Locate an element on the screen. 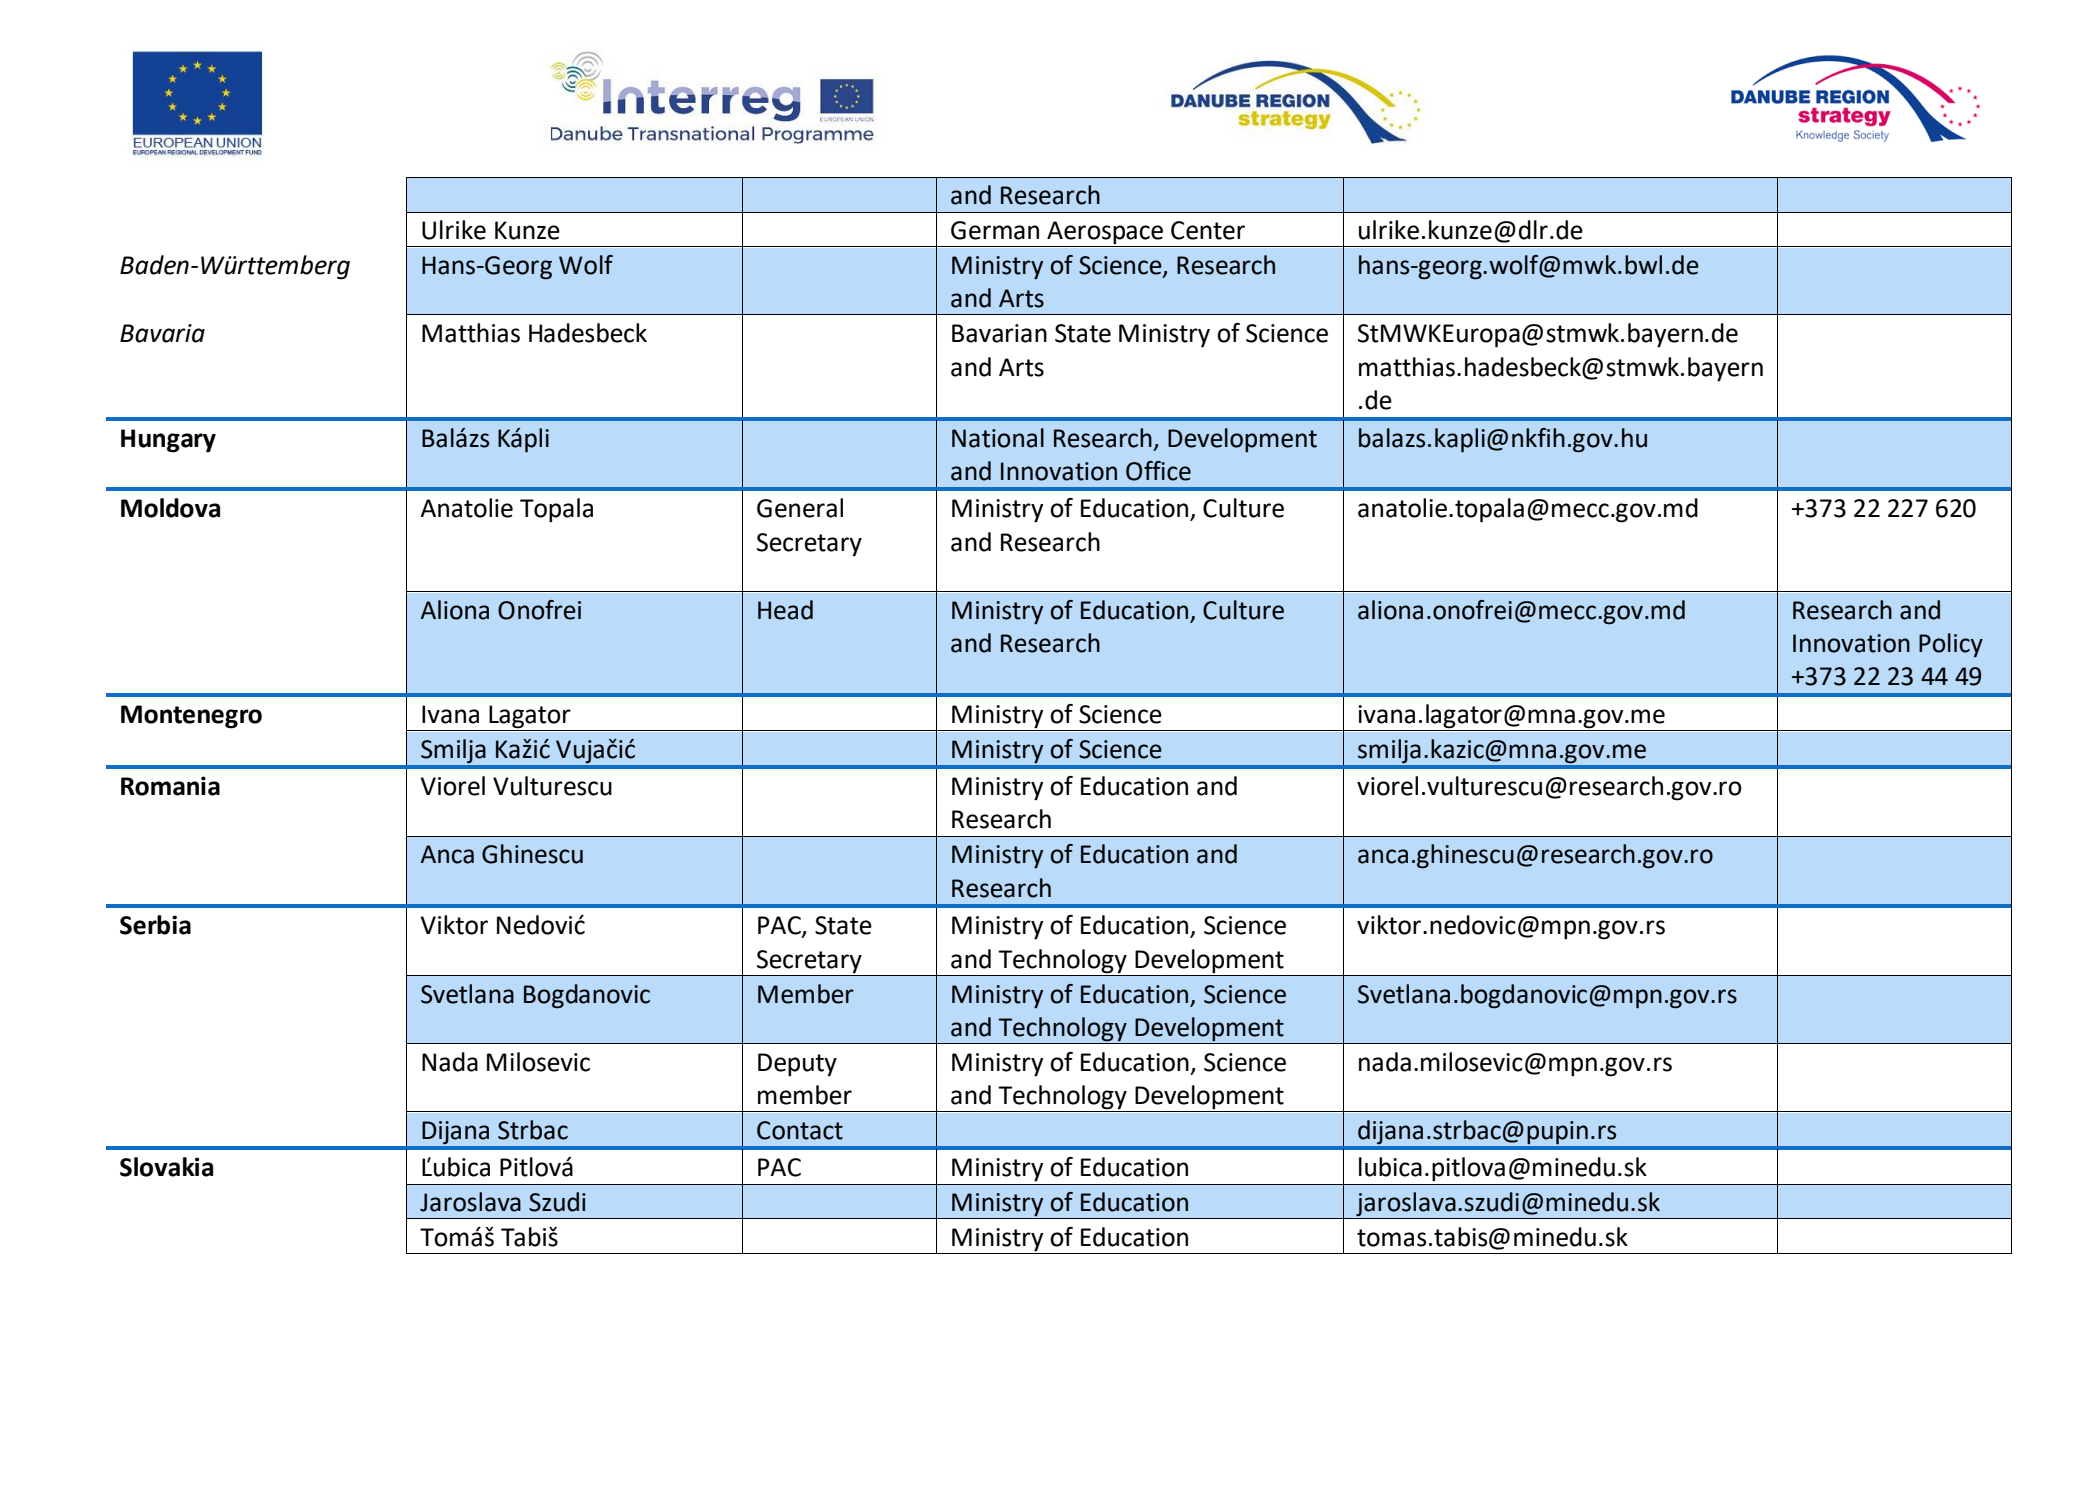 The width and height of the screenshot is (2100, 1485). German is located at coordinates (995, 230).
